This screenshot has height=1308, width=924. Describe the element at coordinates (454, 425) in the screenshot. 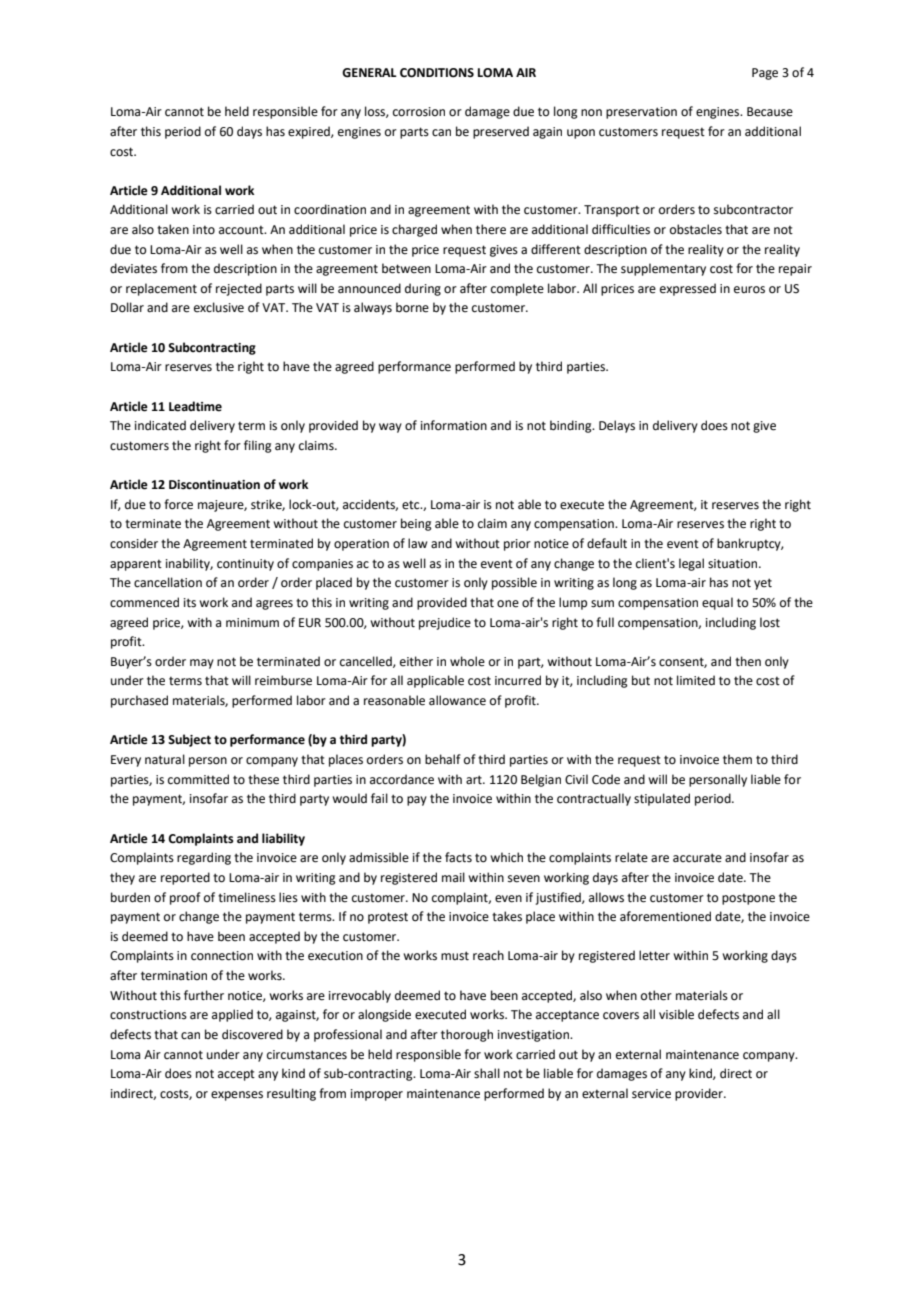

I see `information` at that location.
